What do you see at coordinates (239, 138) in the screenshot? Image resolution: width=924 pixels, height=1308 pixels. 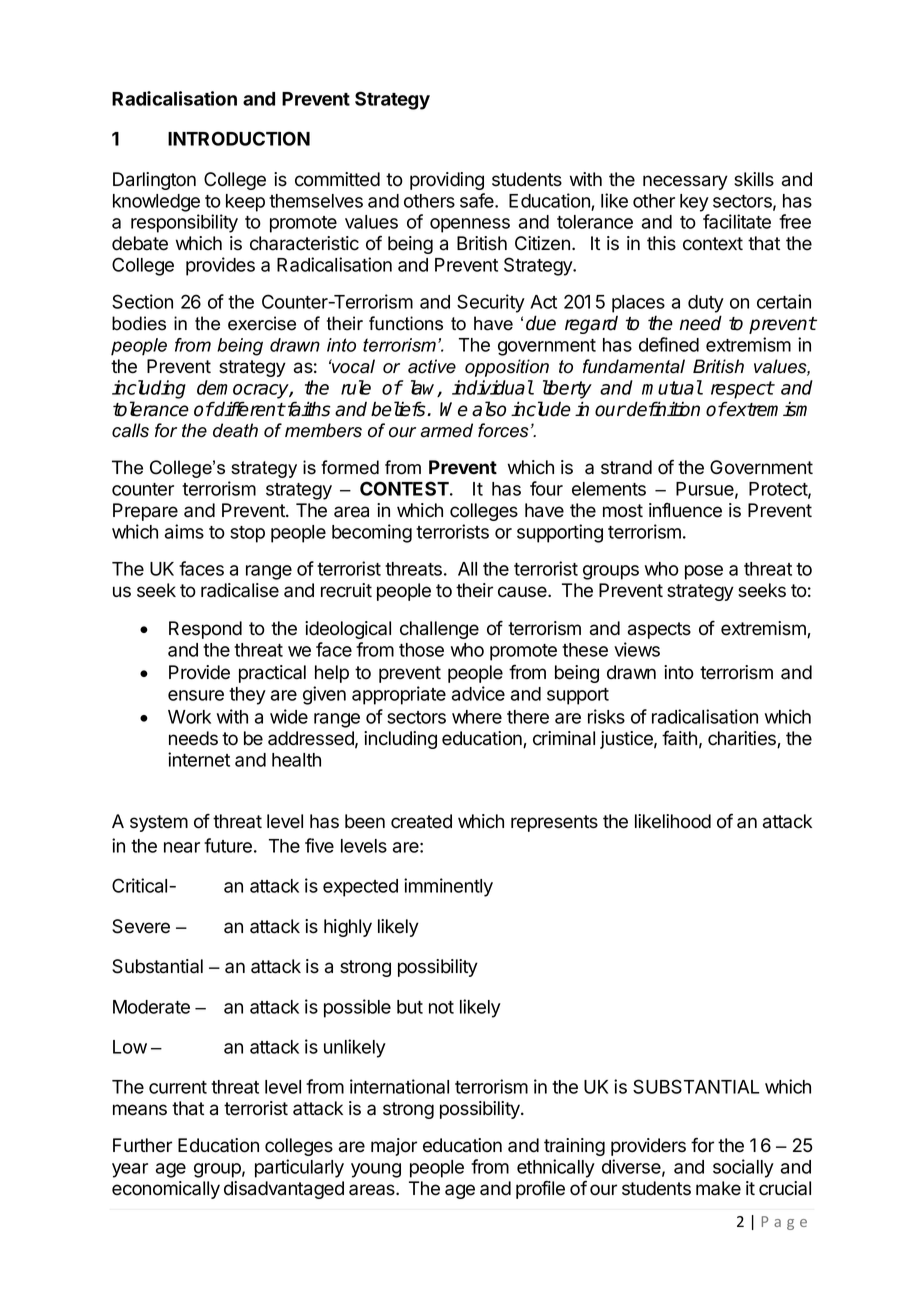 I see `INTRODUCTION` at bounding box center [239, 138].
